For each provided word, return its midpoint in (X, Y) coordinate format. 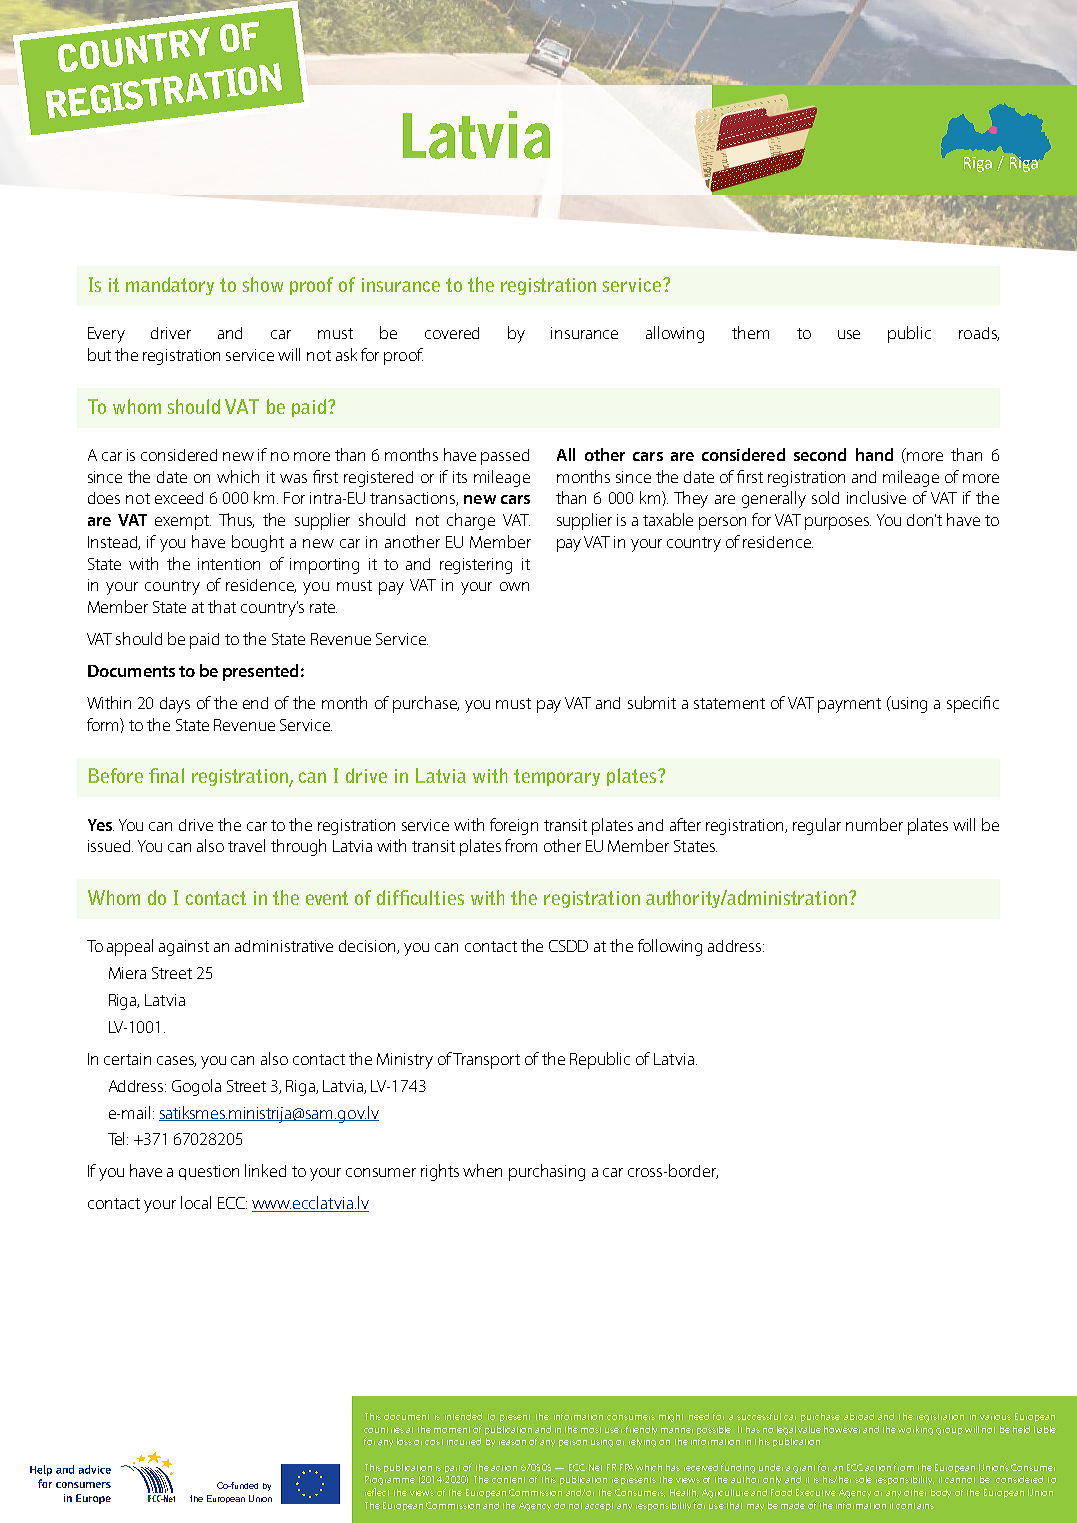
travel (246, 845)
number (874, 824)
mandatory (170, 286)
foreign (514, 826)
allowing (675, 334)
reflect (377, 1492)
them (750, 332)
